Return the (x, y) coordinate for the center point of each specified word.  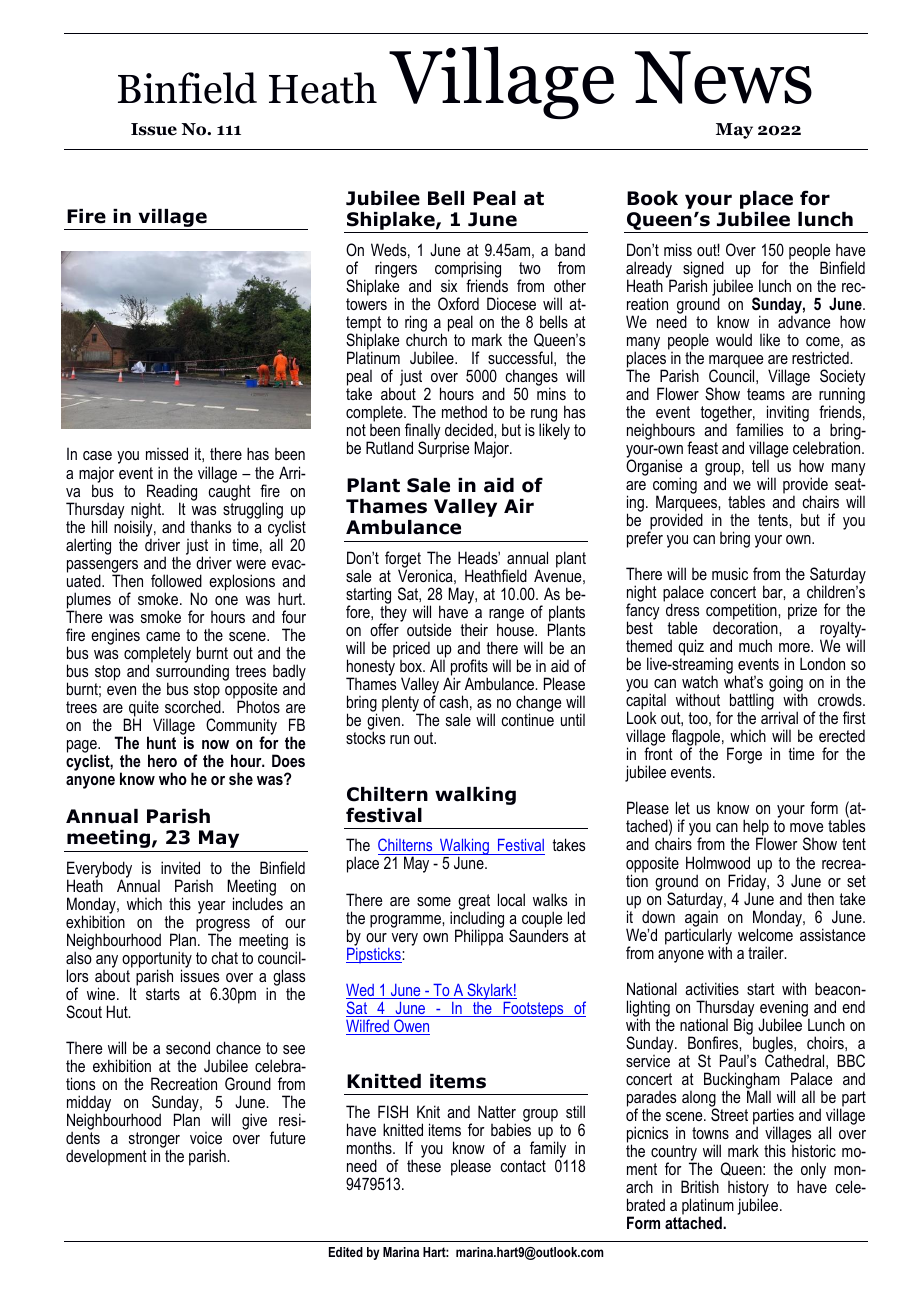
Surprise (443, 448)
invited (180, 867)
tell (760, 465)
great (474, 903)
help (756, 829)
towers (366, 304)
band (570, 249)
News (723, 77)
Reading (172, 493)
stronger (154, 1141)
